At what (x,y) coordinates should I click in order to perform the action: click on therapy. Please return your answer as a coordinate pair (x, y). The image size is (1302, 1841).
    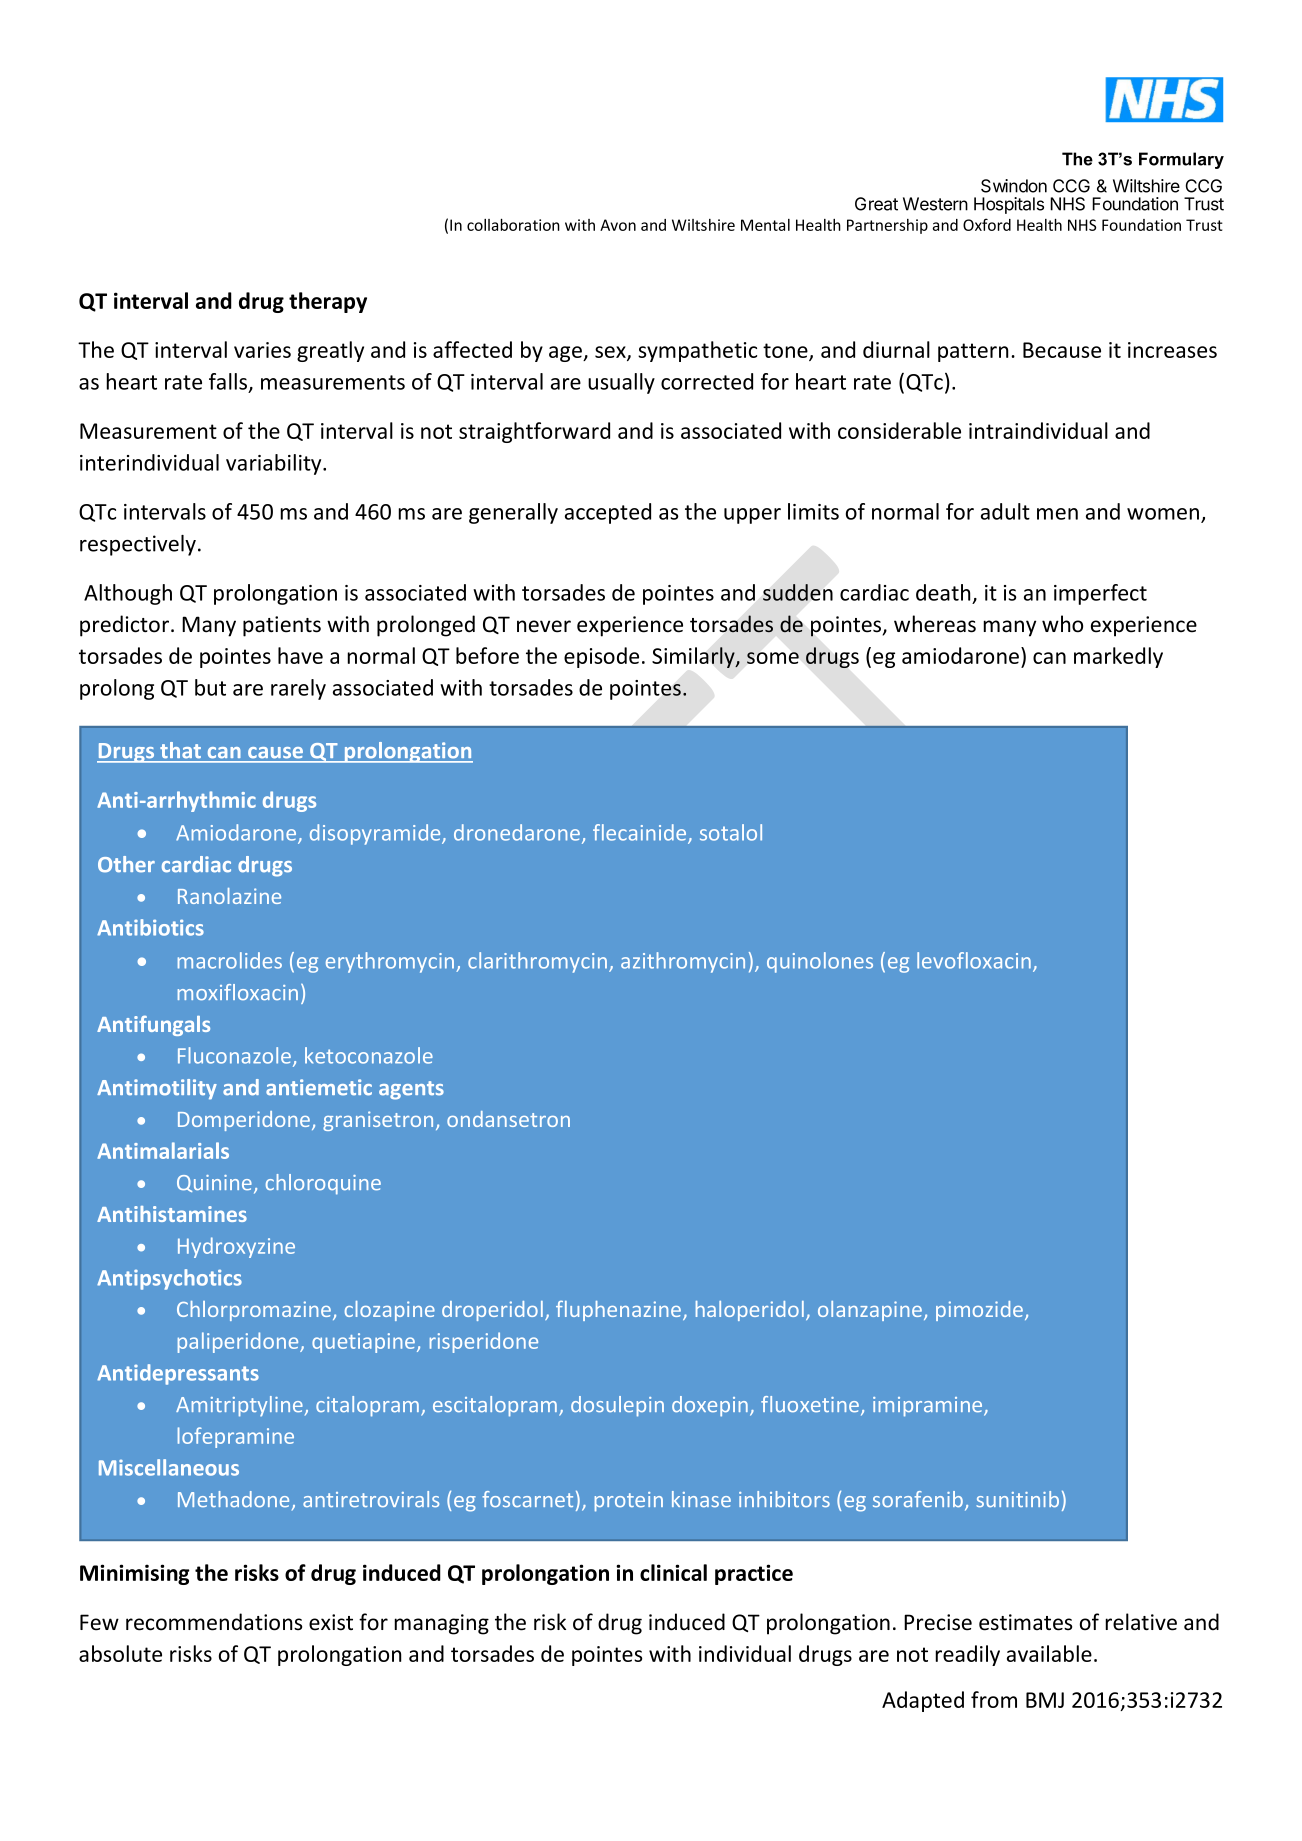
    Looking at the image, I should click on (328, 302).
